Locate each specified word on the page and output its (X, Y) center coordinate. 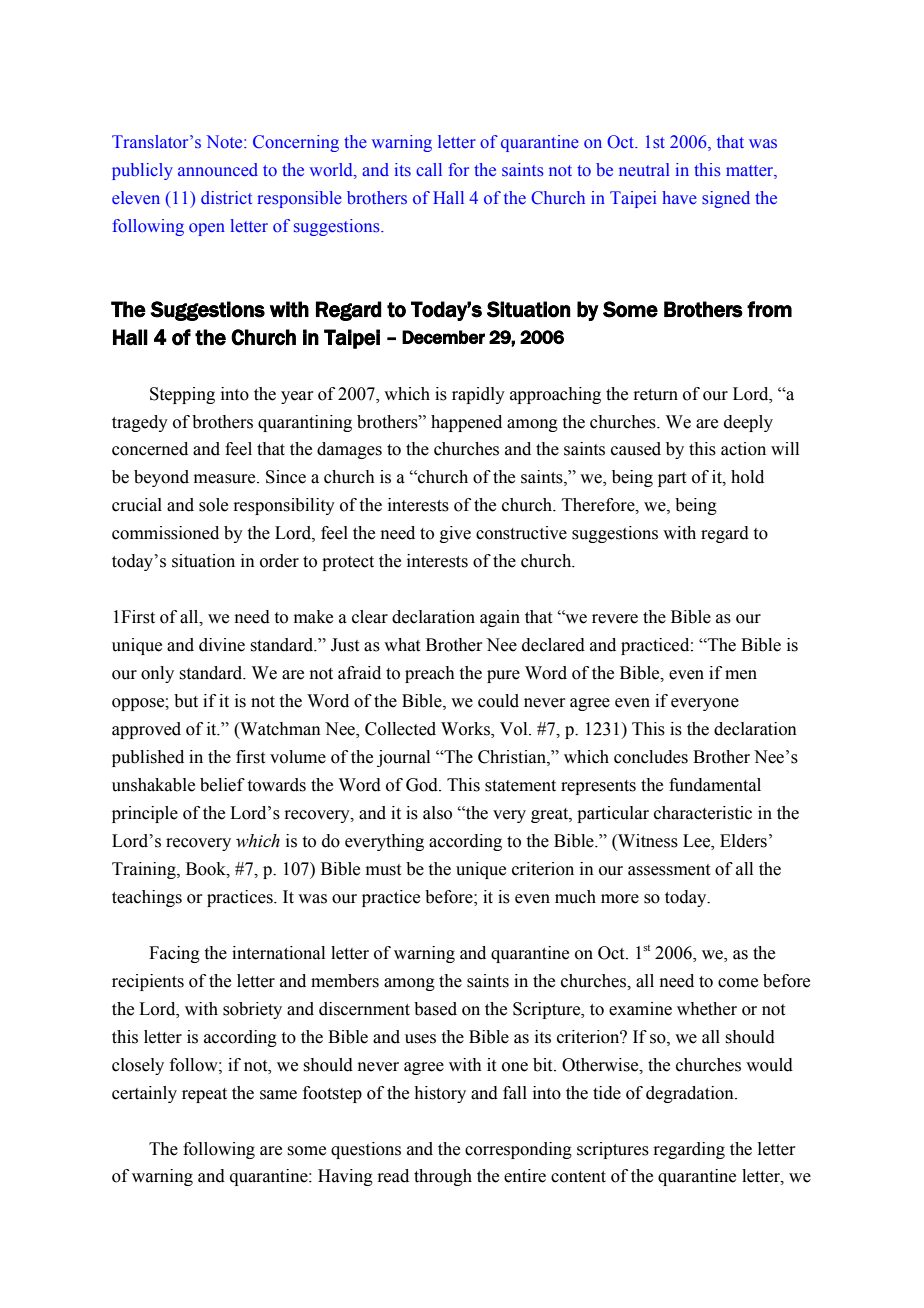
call (429, 169)
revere (615, 619)
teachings (147, 898)
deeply (748, 423)
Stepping (182, 395)
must (383, 870)
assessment (669, 870)
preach (430, 674)
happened (466, 423)
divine (222, 645)
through (443, 1177)
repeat (204, 1095)
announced (218, 169)
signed (726, 199)
